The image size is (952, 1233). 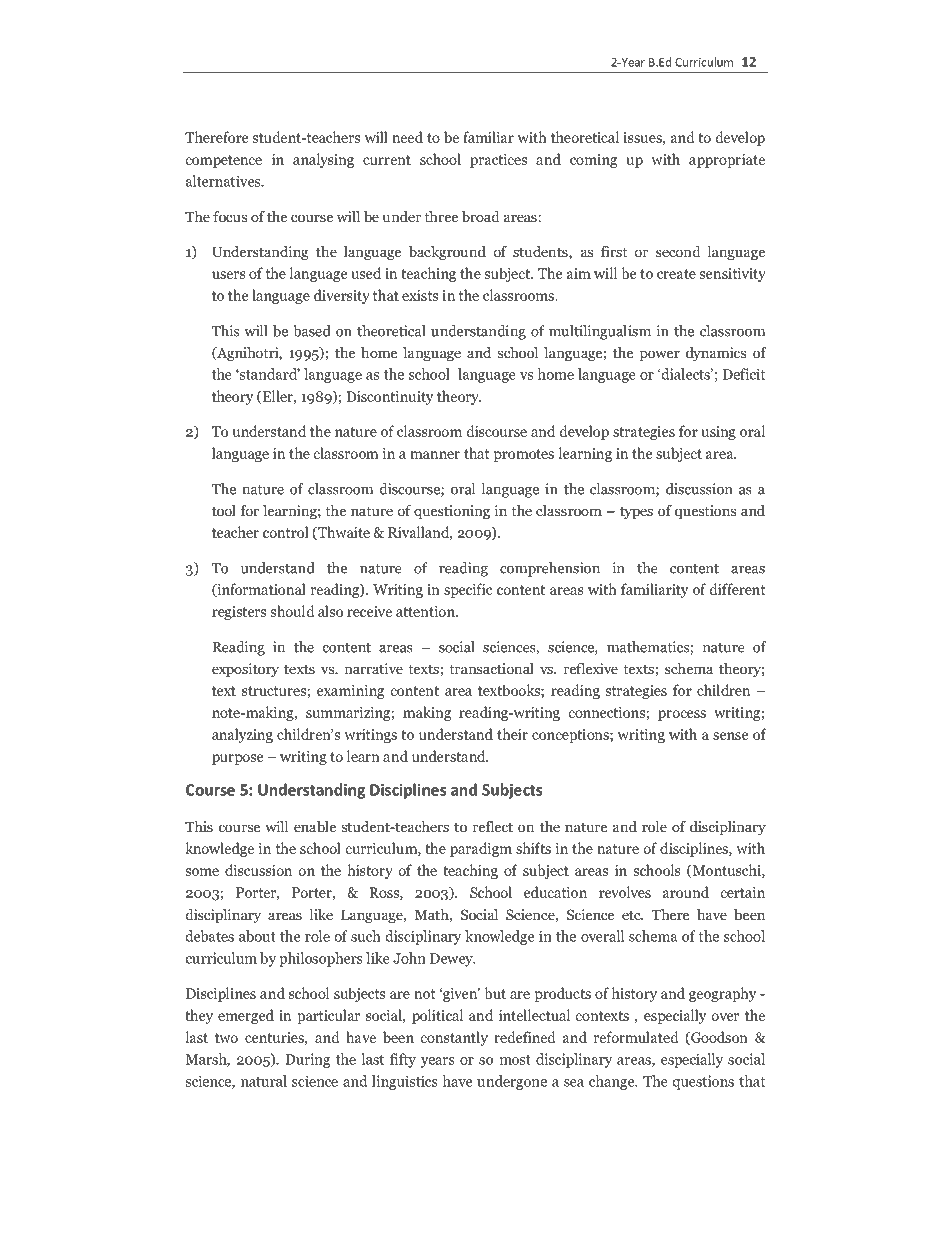 What do you see at coordinates (682, 715) in the screenshot?
I see `process` at bounding box center [682, 715].
